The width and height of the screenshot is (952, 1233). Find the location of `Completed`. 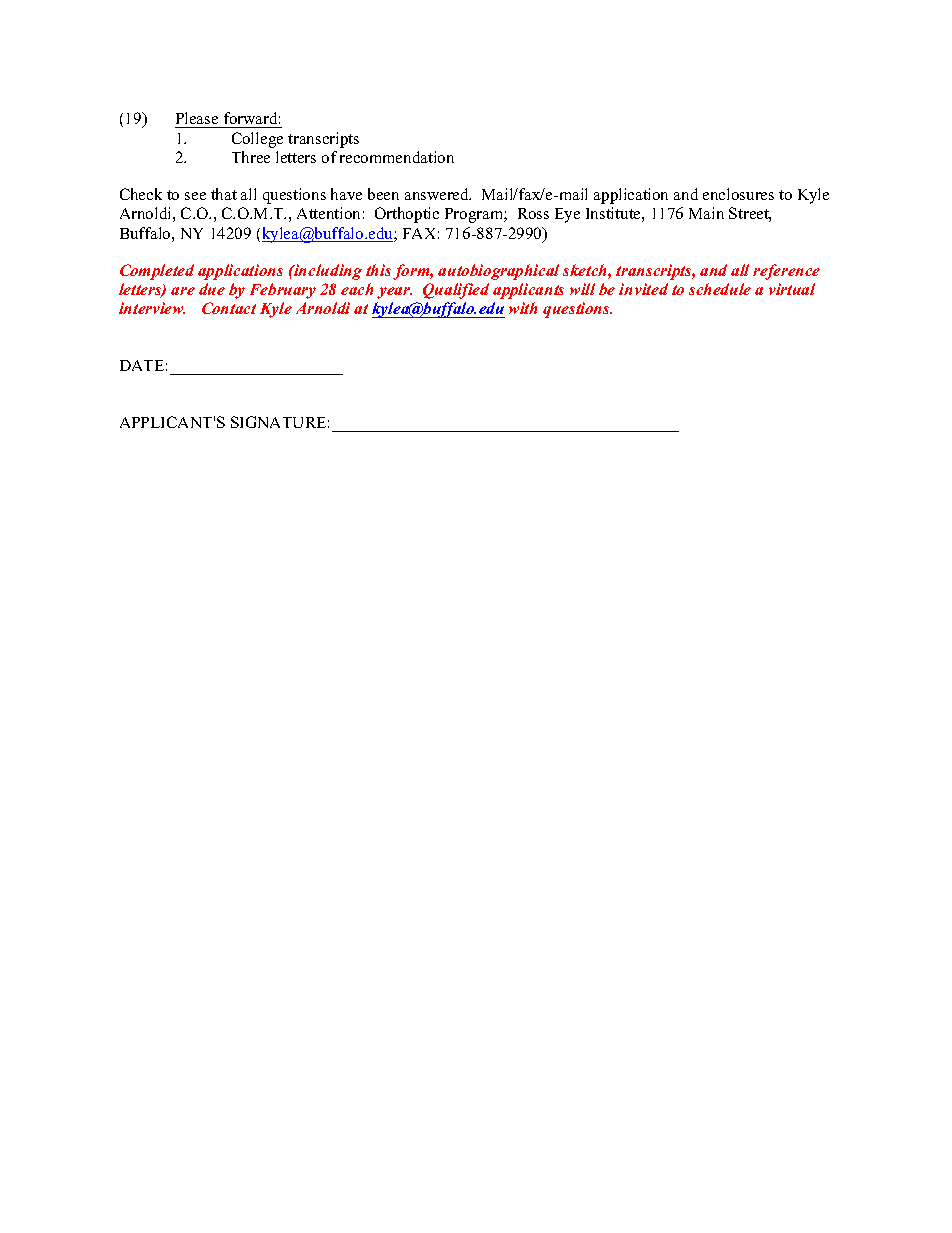

Completed is located at coordinates (157, 272).
